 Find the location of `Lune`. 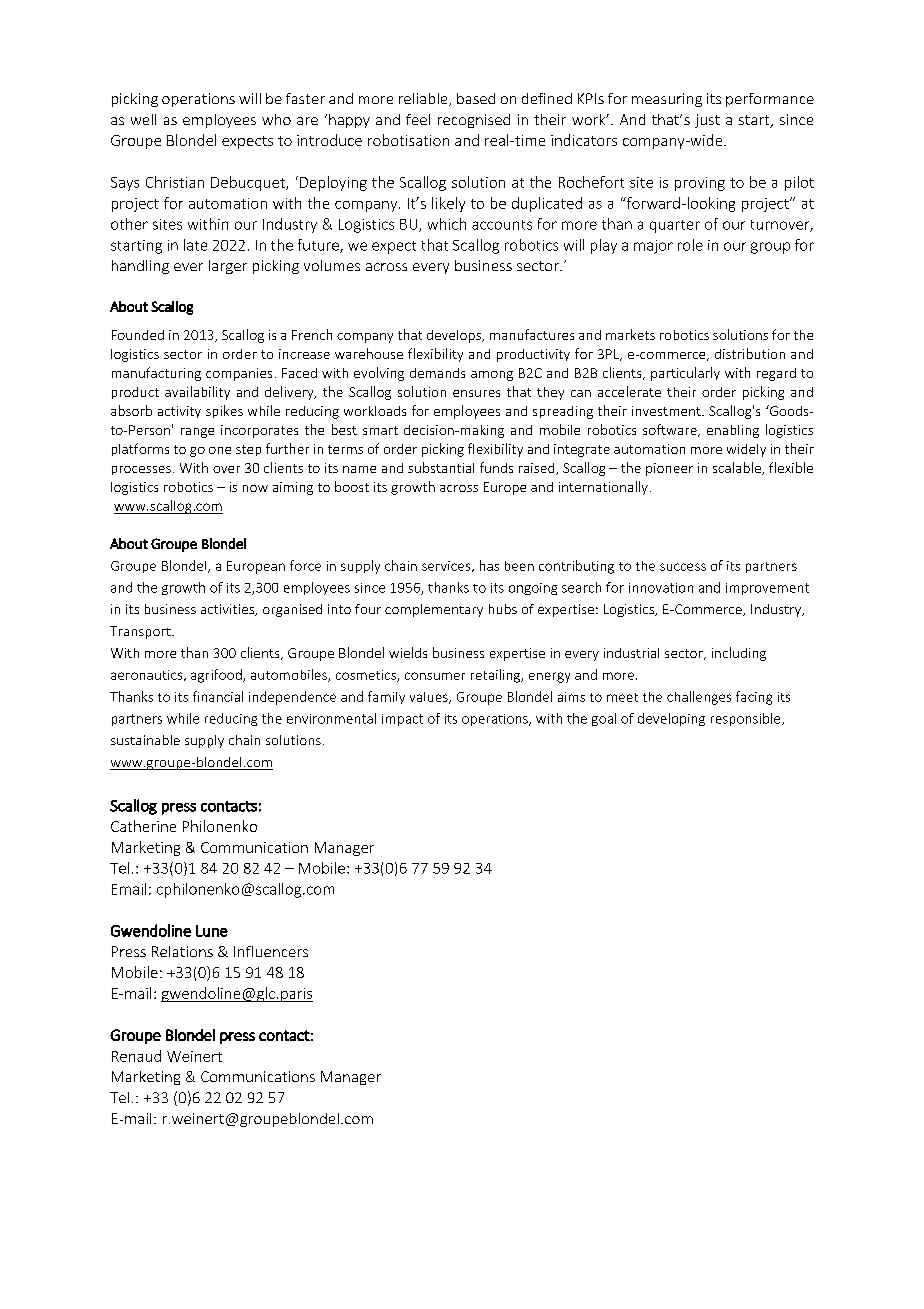

Lune is located at coordinates (212, 931).
